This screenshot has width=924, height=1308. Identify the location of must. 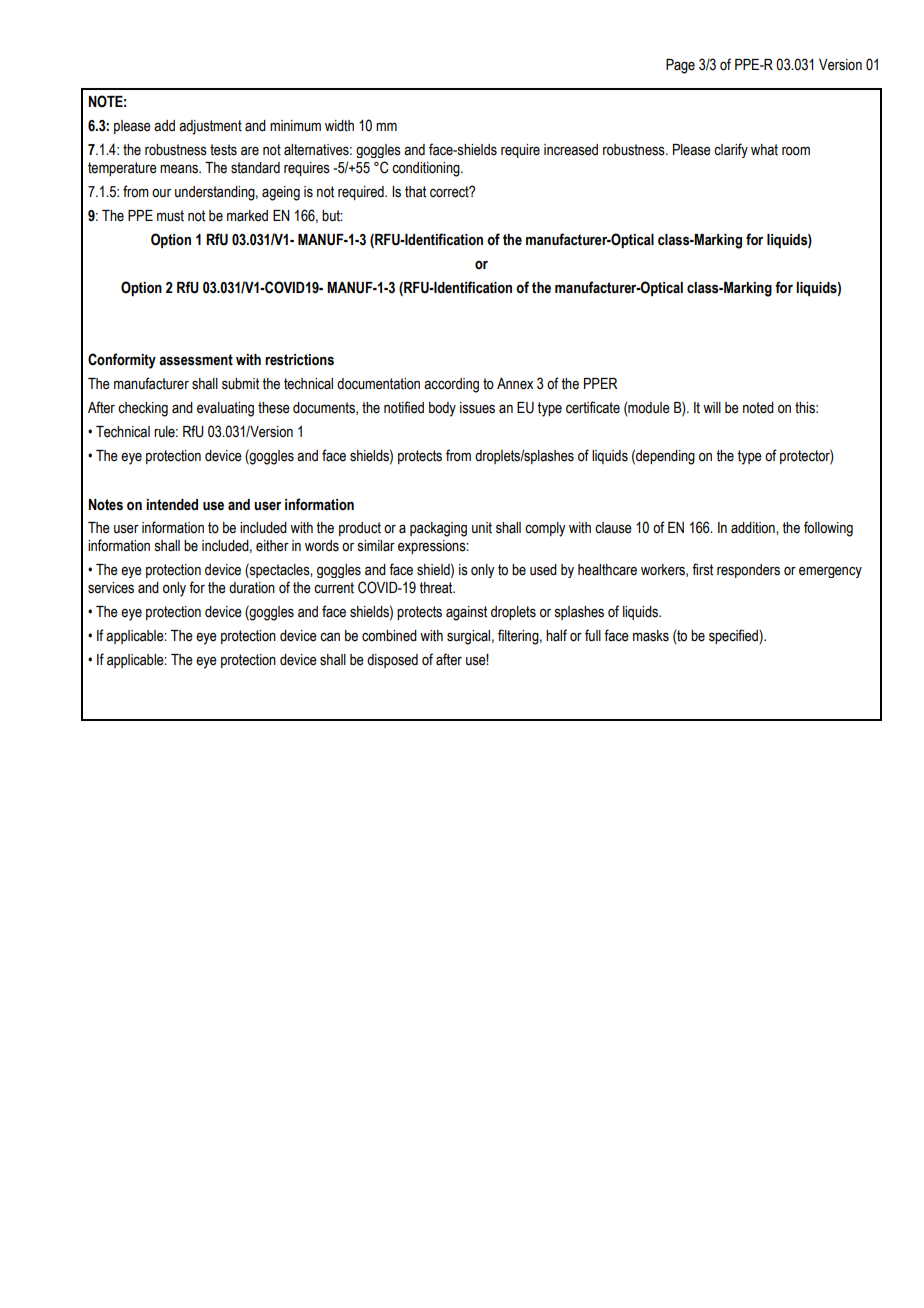
(170, 216).
